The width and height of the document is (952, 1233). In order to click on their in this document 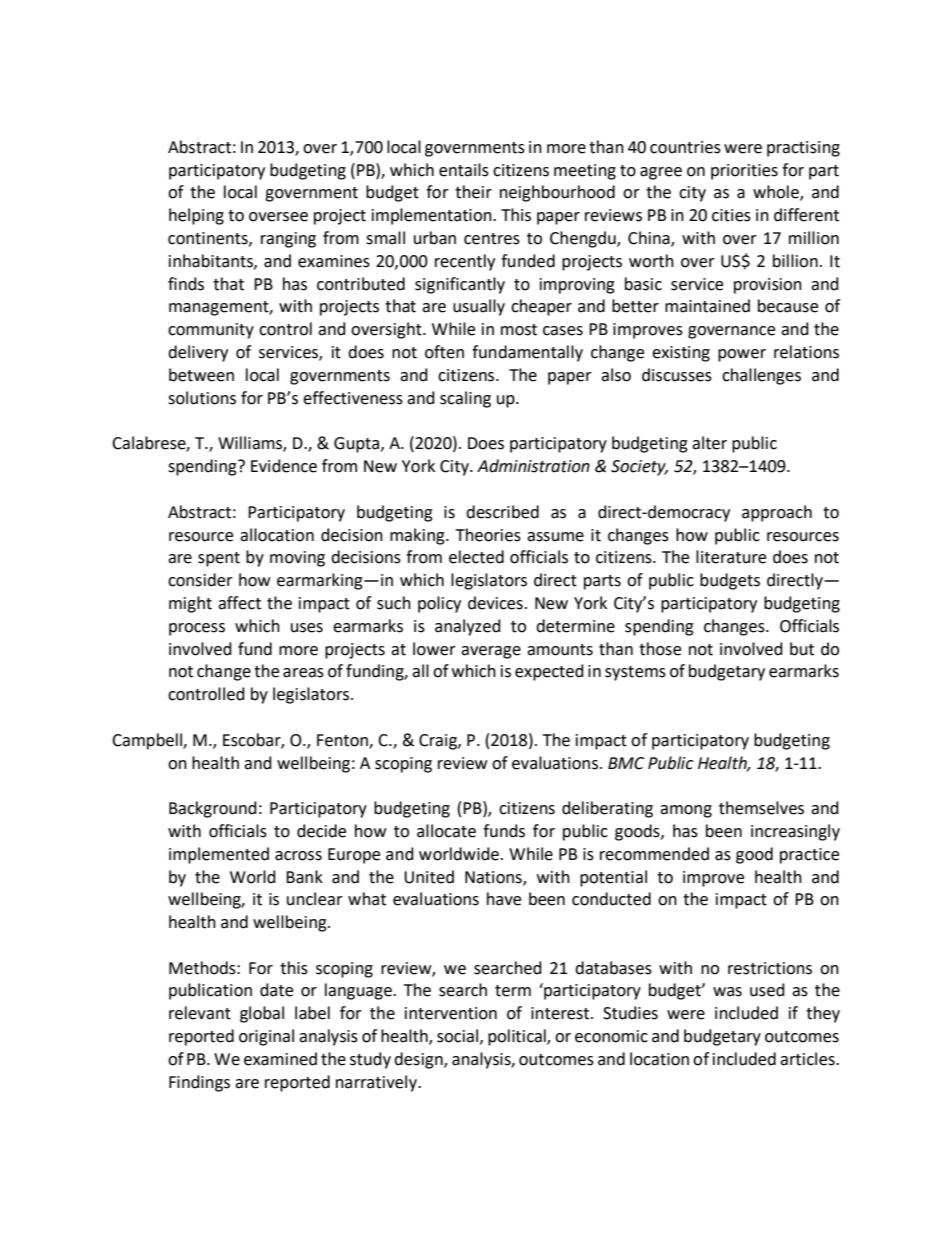, I will do `click(473, 192)`.
